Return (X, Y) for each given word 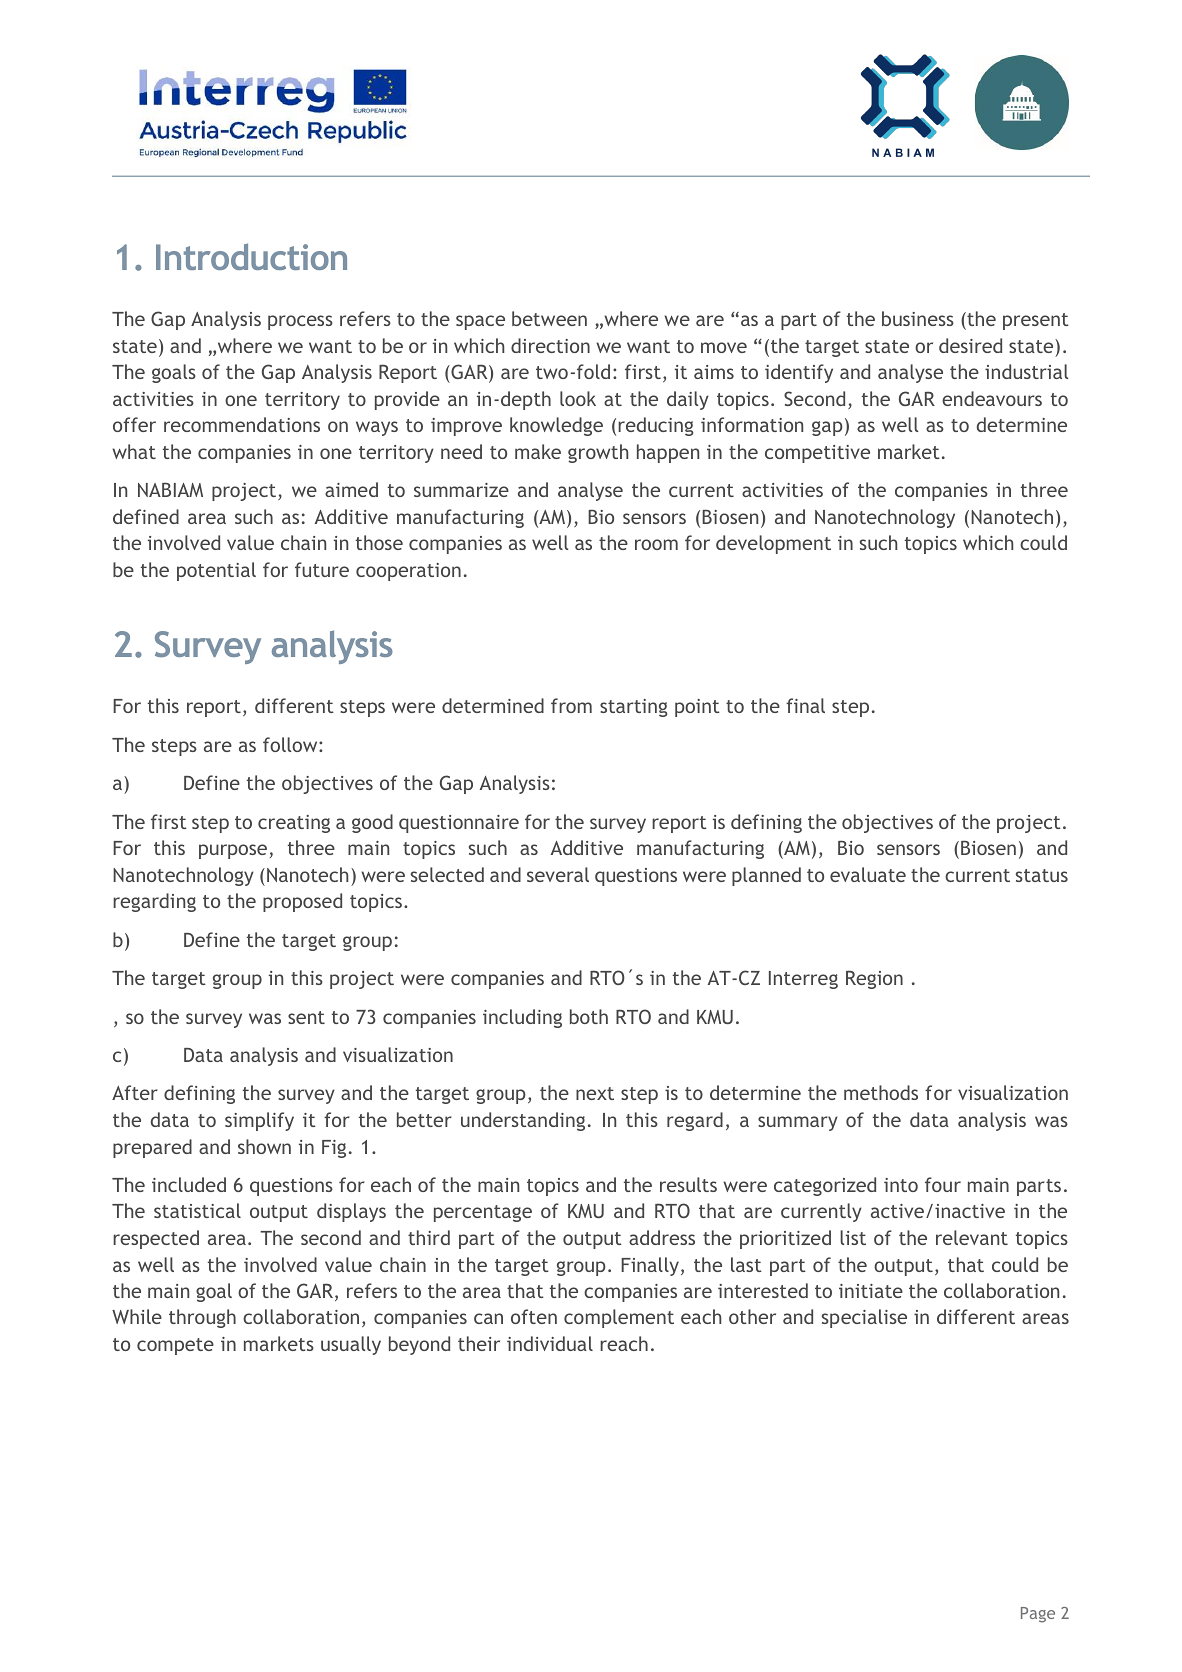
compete (175, 1346)
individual (550, 1343)
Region (874, 979)
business (918, 318)
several (558, 874)
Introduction (251, 256)
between (549, 318)
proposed (302, 902)
